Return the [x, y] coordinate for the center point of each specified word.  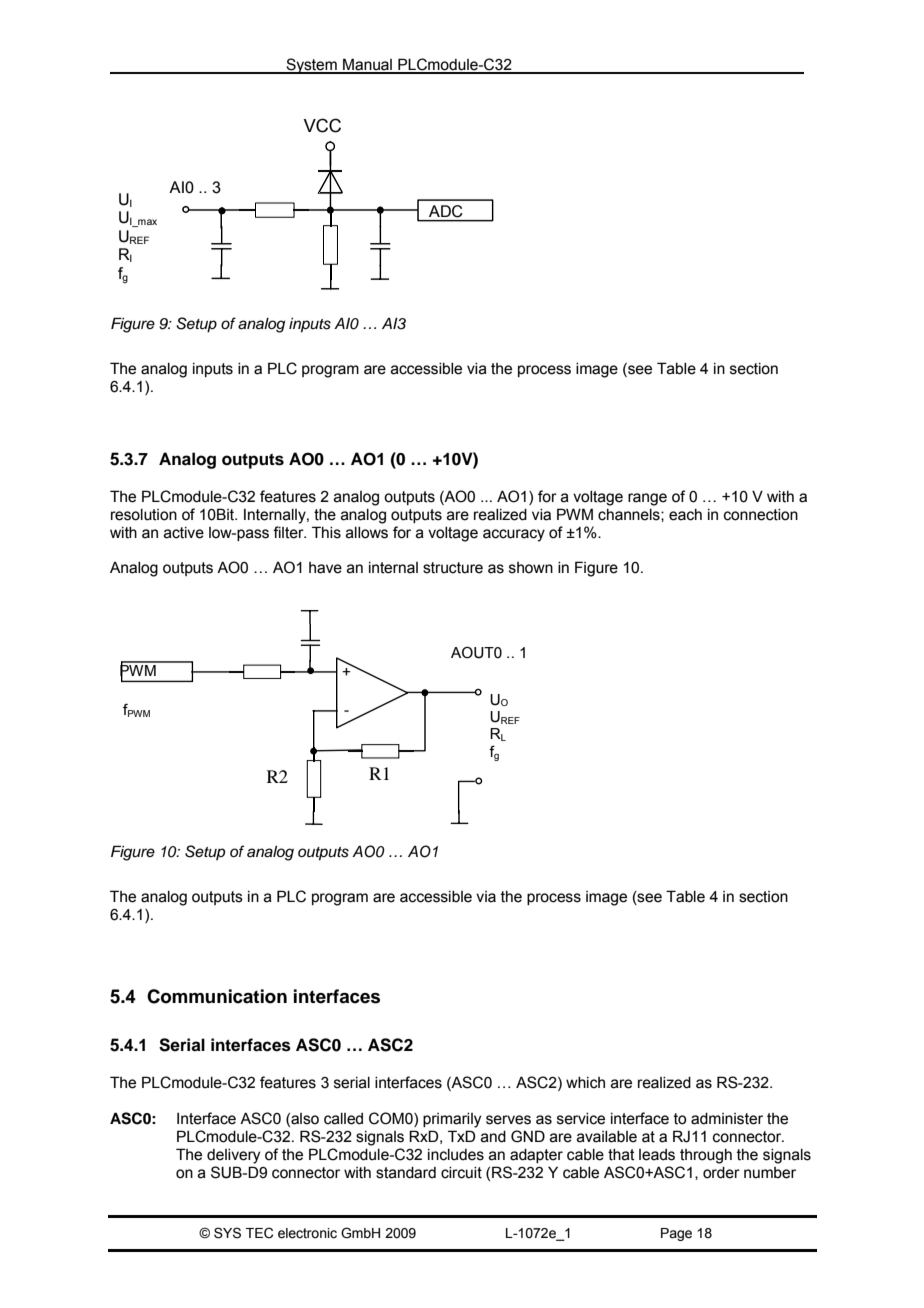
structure [453, 568]
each [685, 515]
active [184, 533]
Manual [367, 65]
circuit [461, 1173]
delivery [233, 1156]
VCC [322, 125]
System [311, 66]
